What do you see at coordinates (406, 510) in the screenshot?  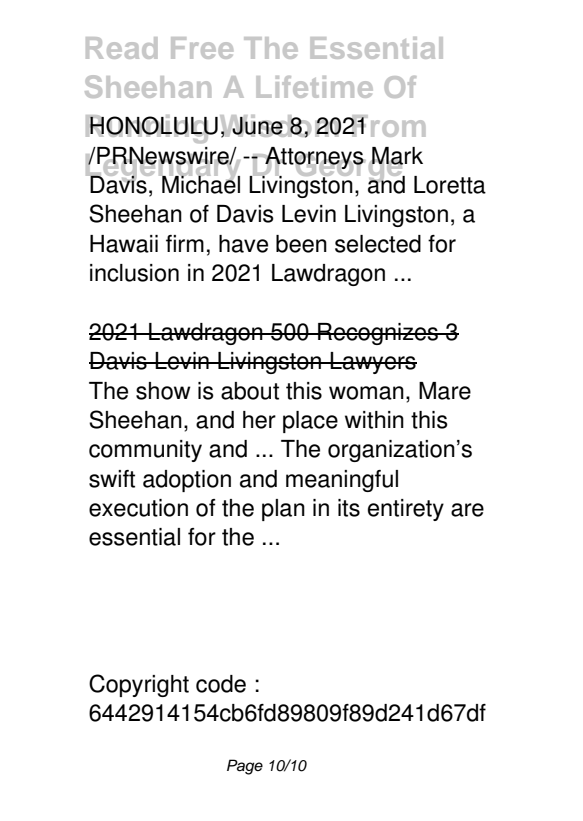 I see `entirety` at bounding box center [406, 510].
